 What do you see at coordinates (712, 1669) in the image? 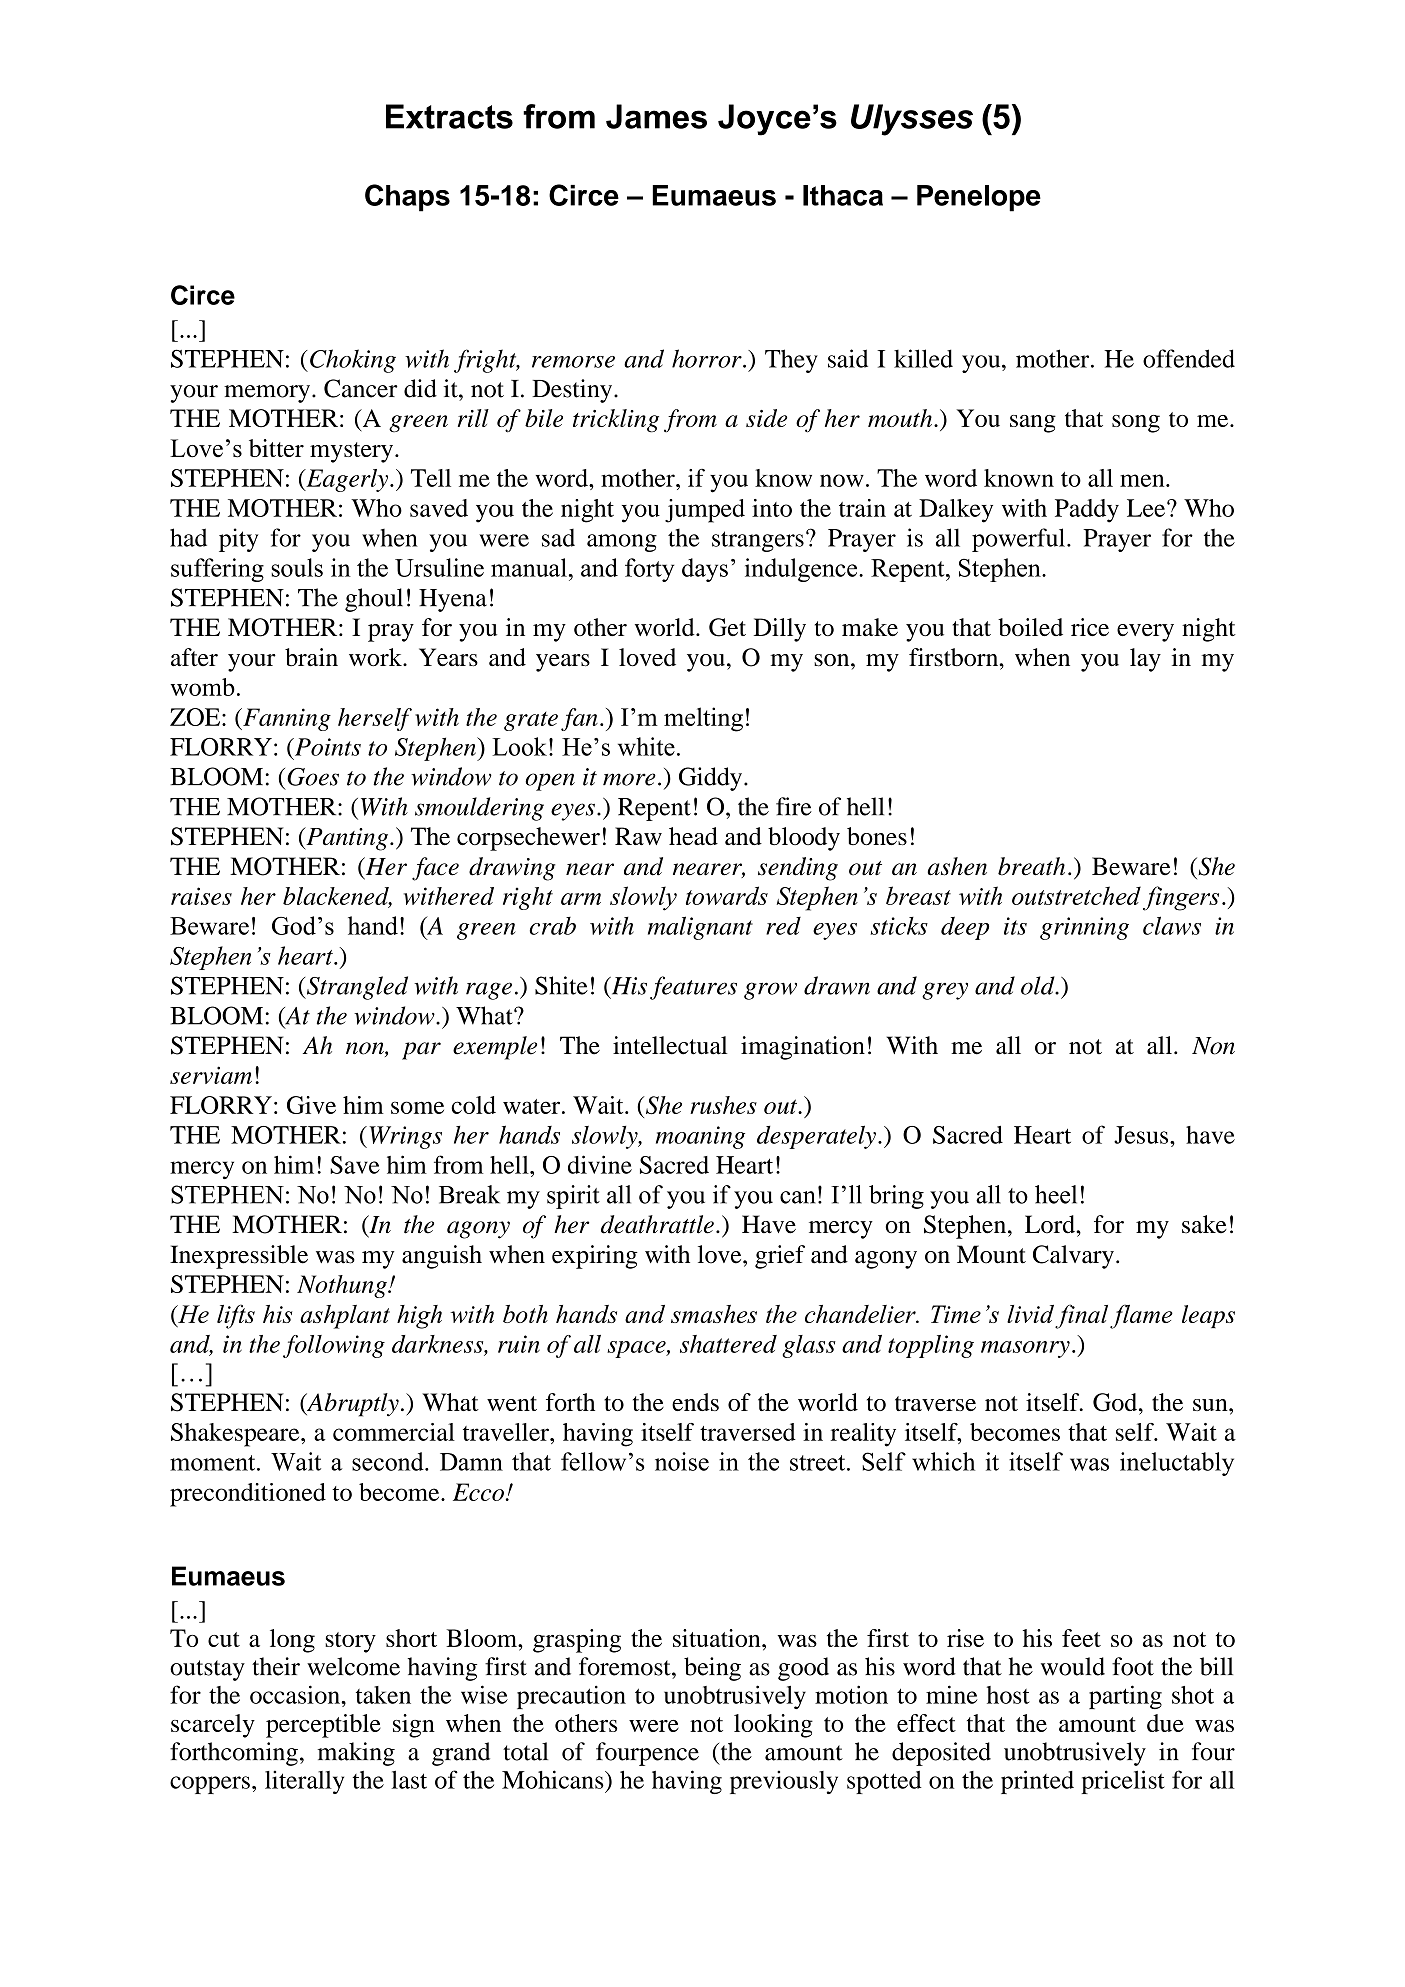
I see `being` at bounding box center [712, 1669].
